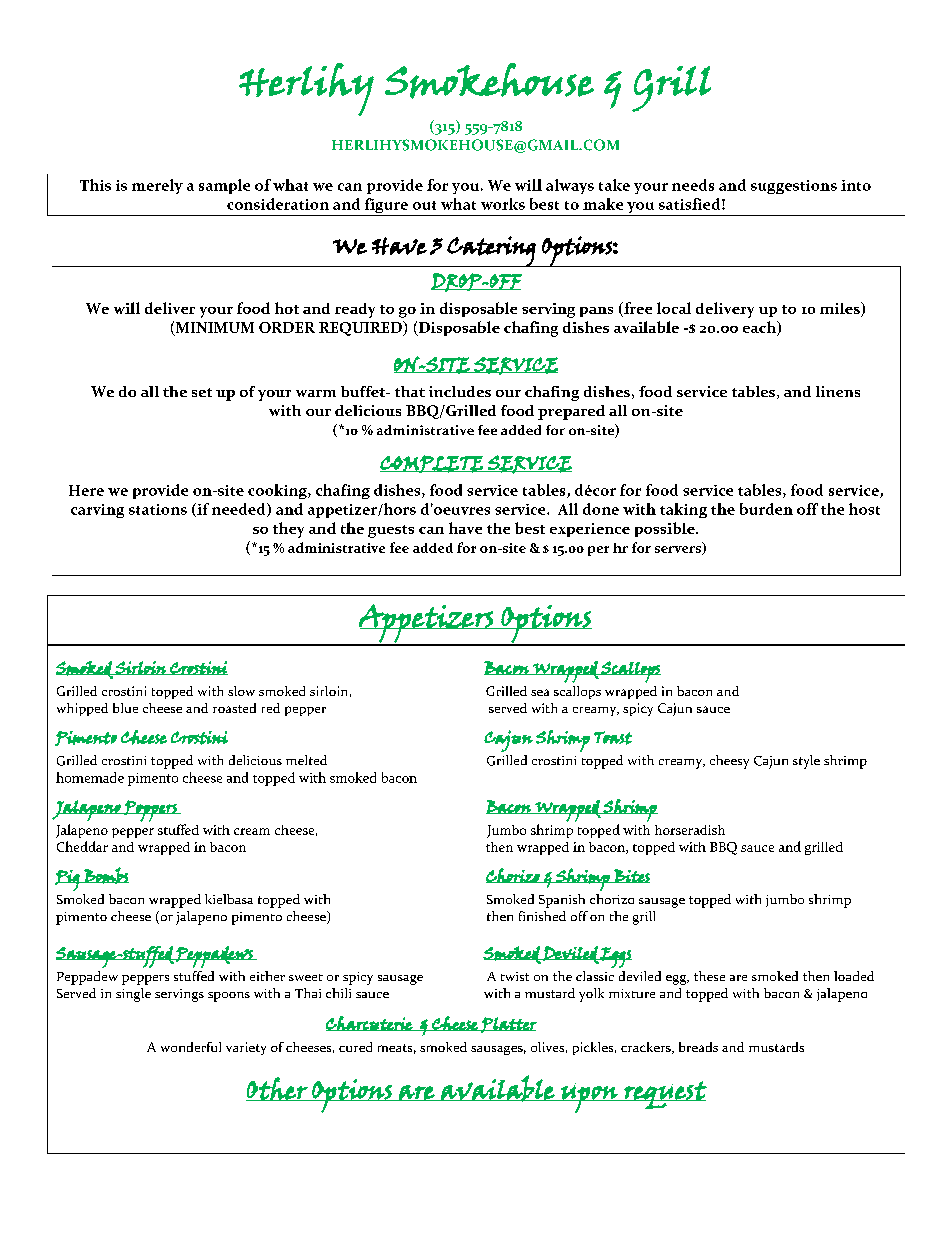 The height and width of the page is (1233, 952). What do you see at coordinates (806, 762) in the page?
I see `style` at bounding box center [806, 762].
